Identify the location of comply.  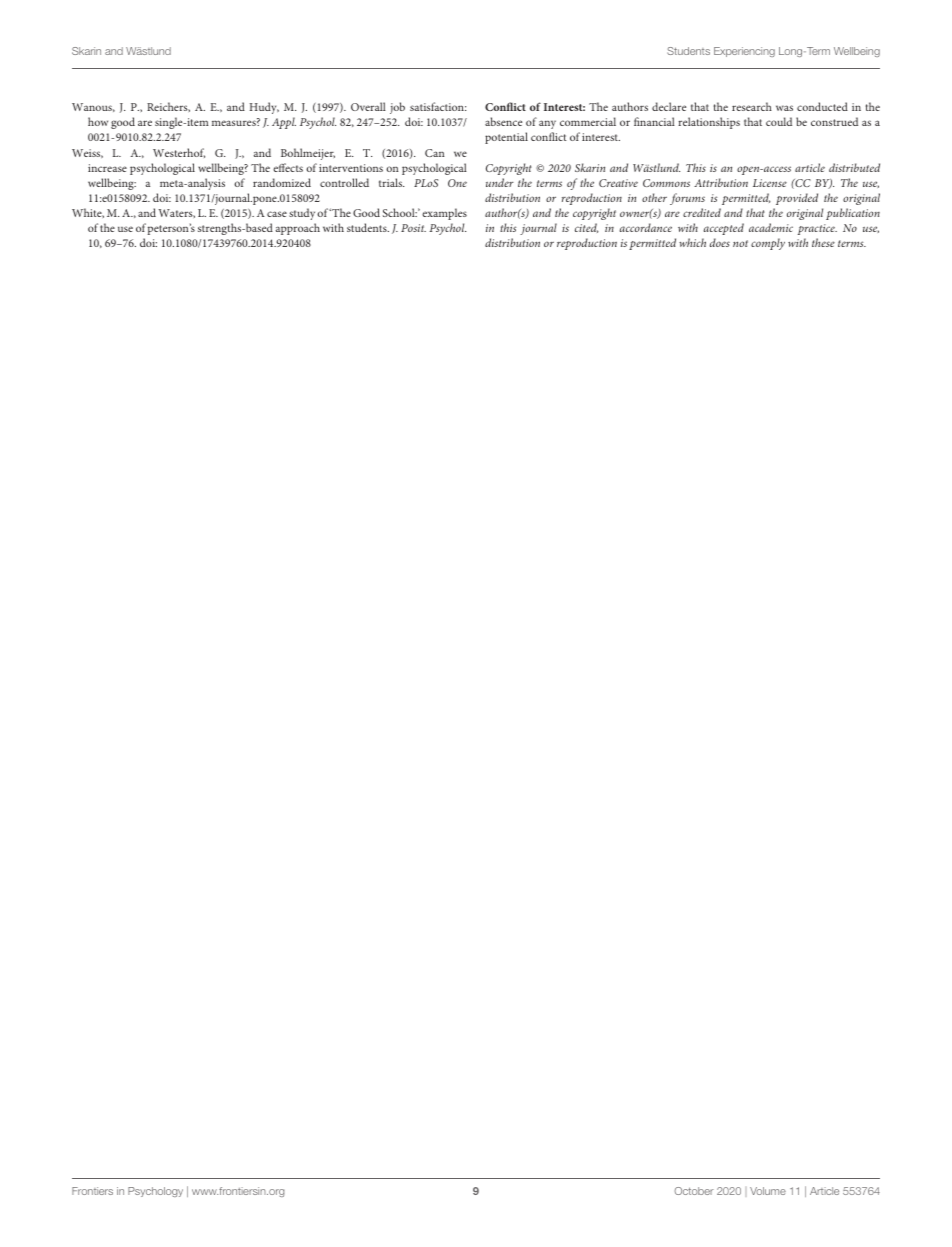
(768, 244).
